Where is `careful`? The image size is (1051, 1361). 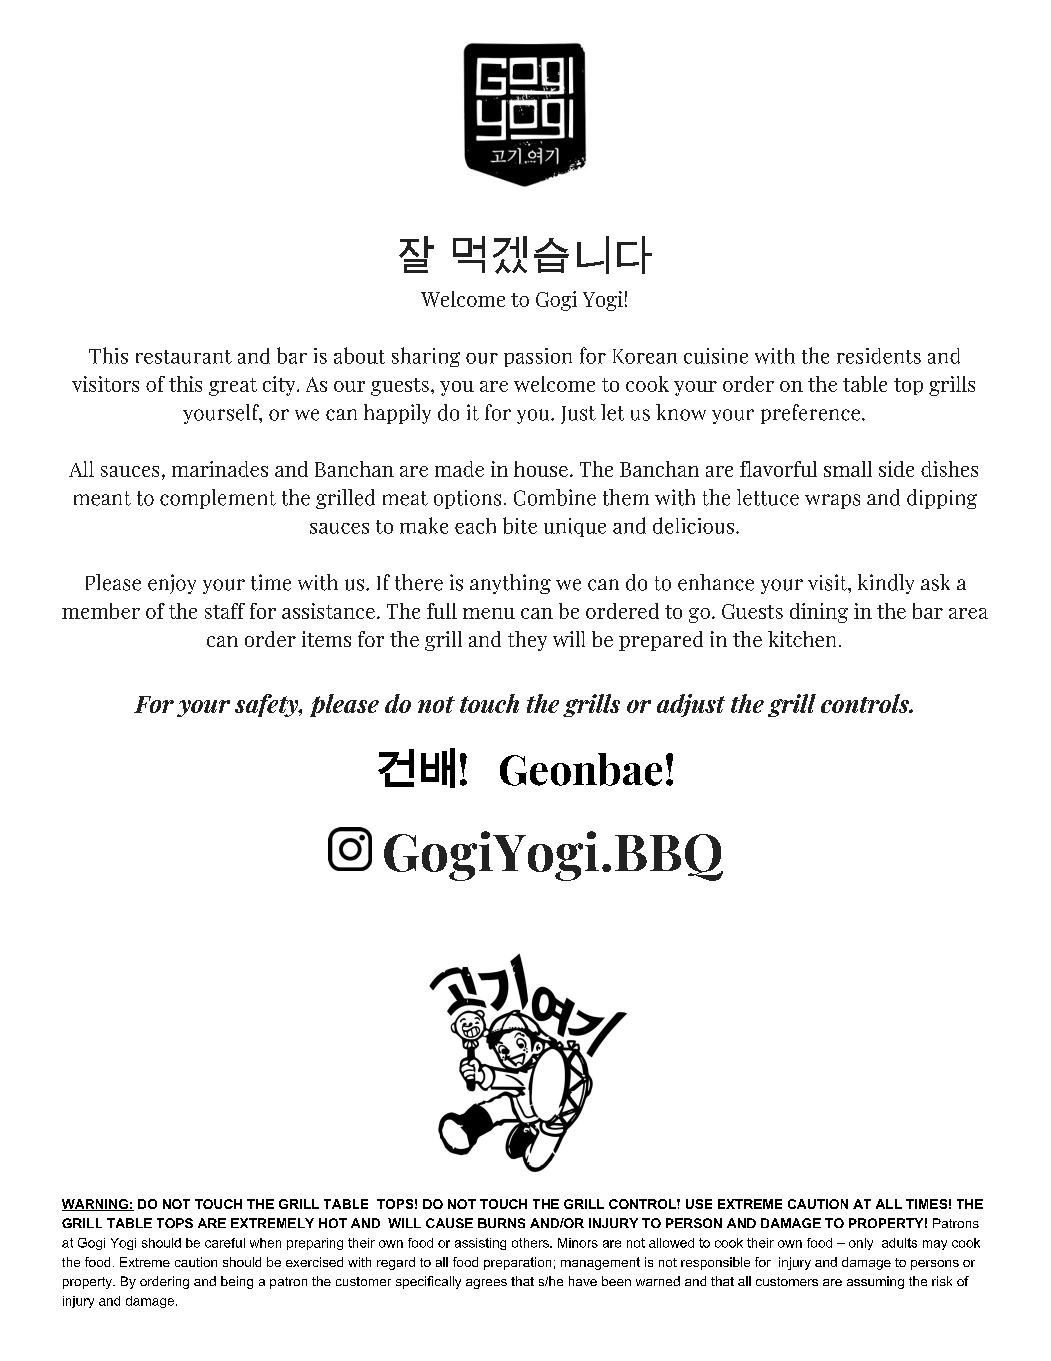 careful is located at coordinates (225, 1243).
